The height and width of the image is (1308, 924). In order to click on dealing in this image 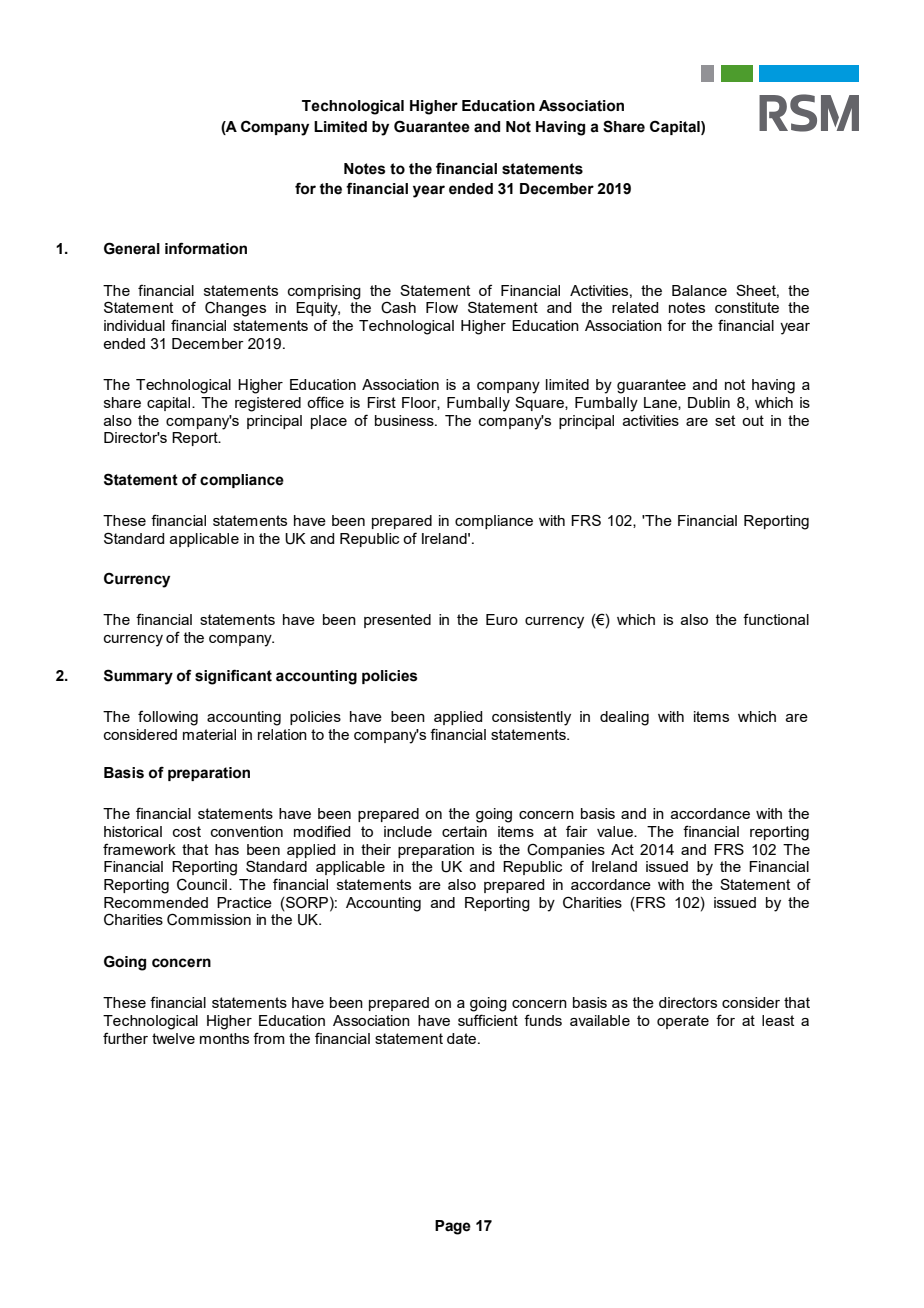, I will do `click(624, 718)`.
